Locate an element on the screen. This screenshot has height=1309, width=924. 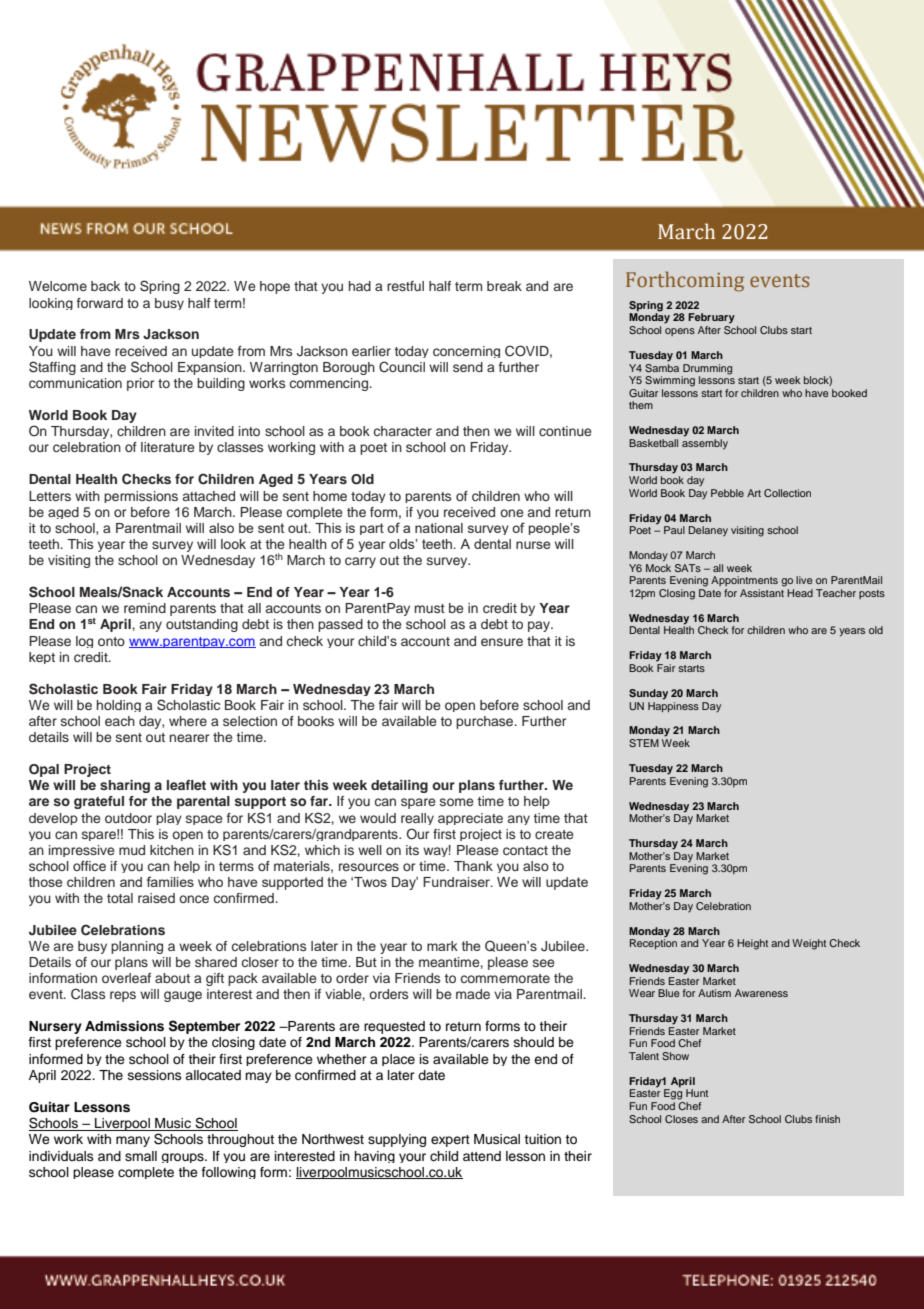
mud is located at coordinates (132, 850).
